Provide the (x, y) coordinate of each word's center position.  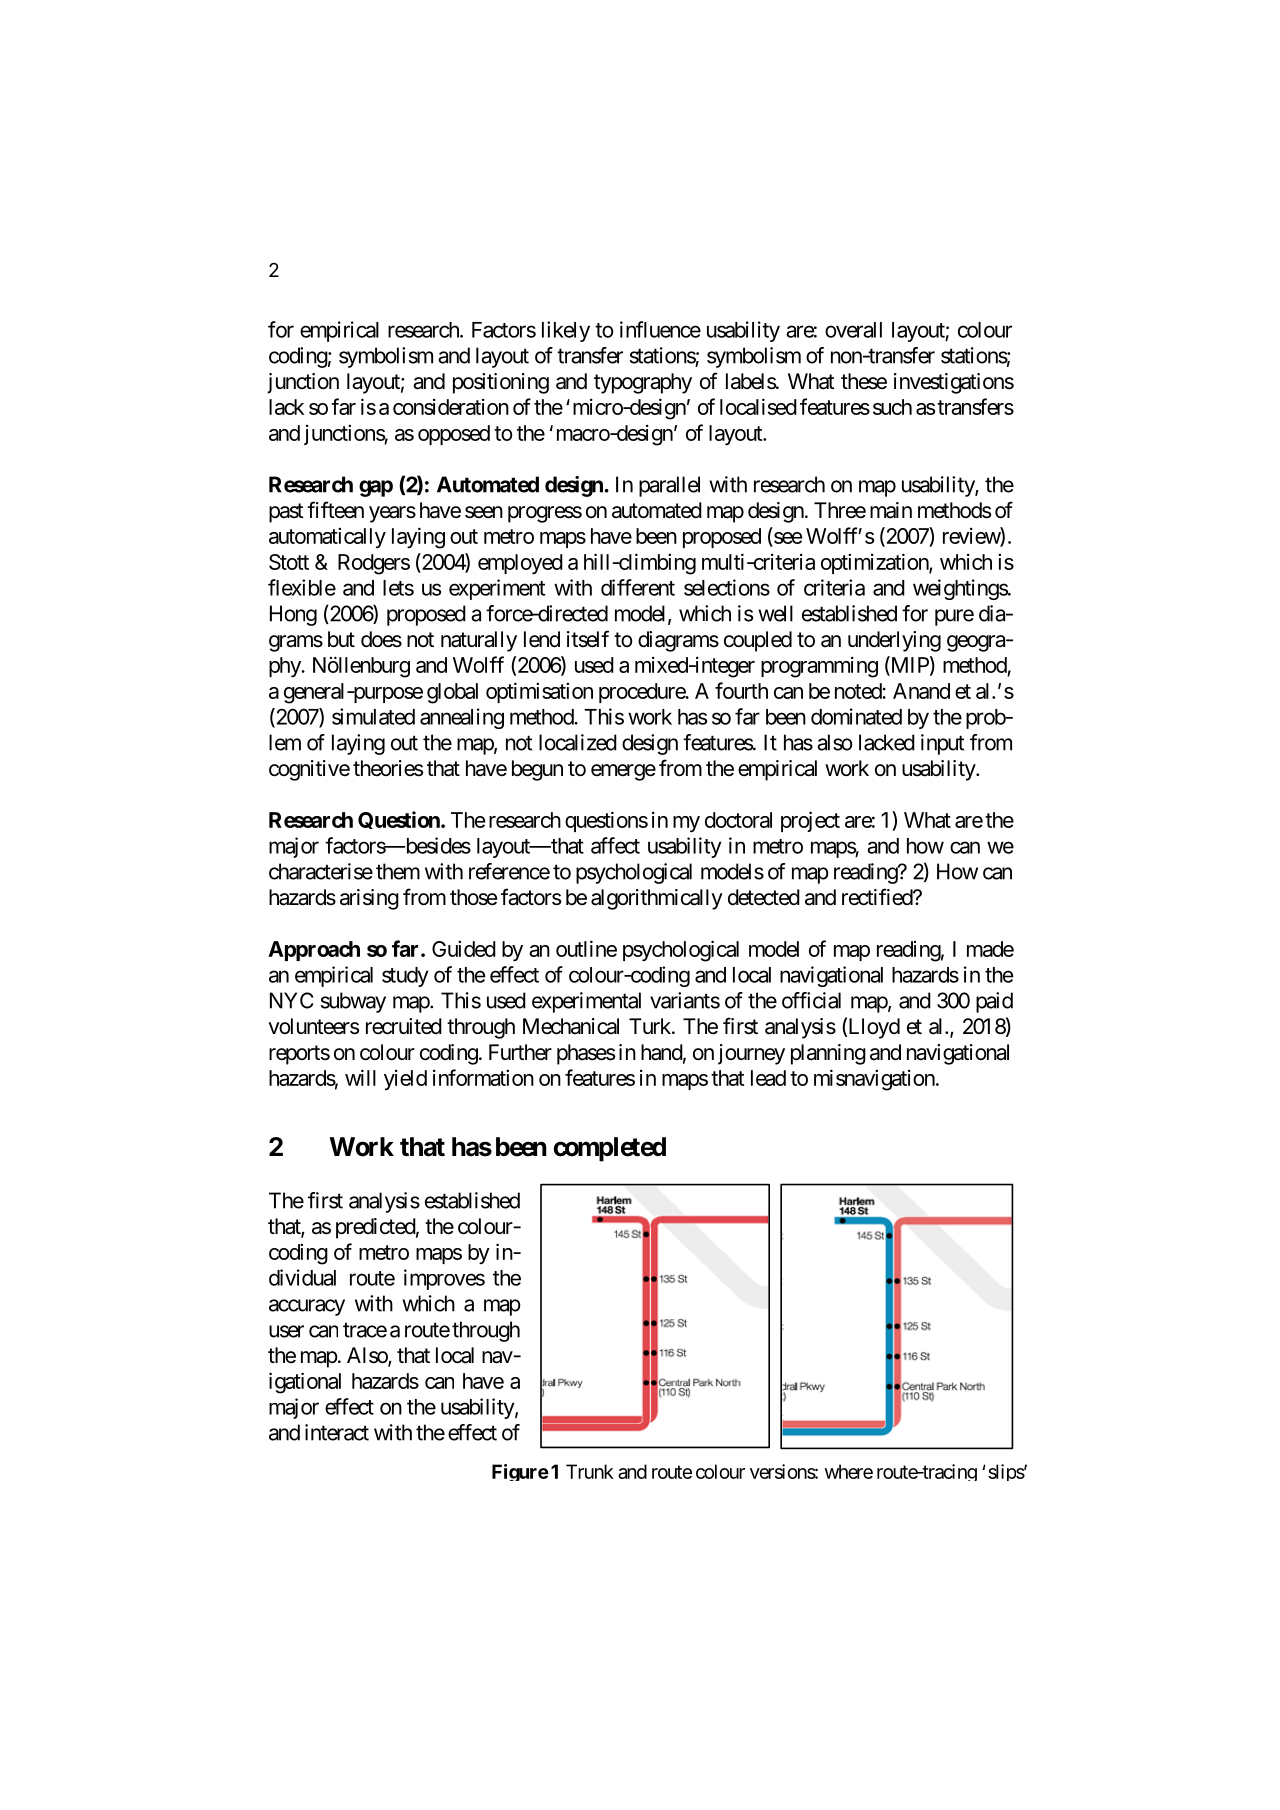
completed (610, 1149)
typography (643, 383)
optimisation (539, 692)
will (360, 1077)
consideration (451, 407)
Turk (651, 1026)
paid (994, 1002)
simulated (373, 716)
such (892, 407)
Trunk (590, 1471)
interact (337, 1432)
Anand (921, 691)
